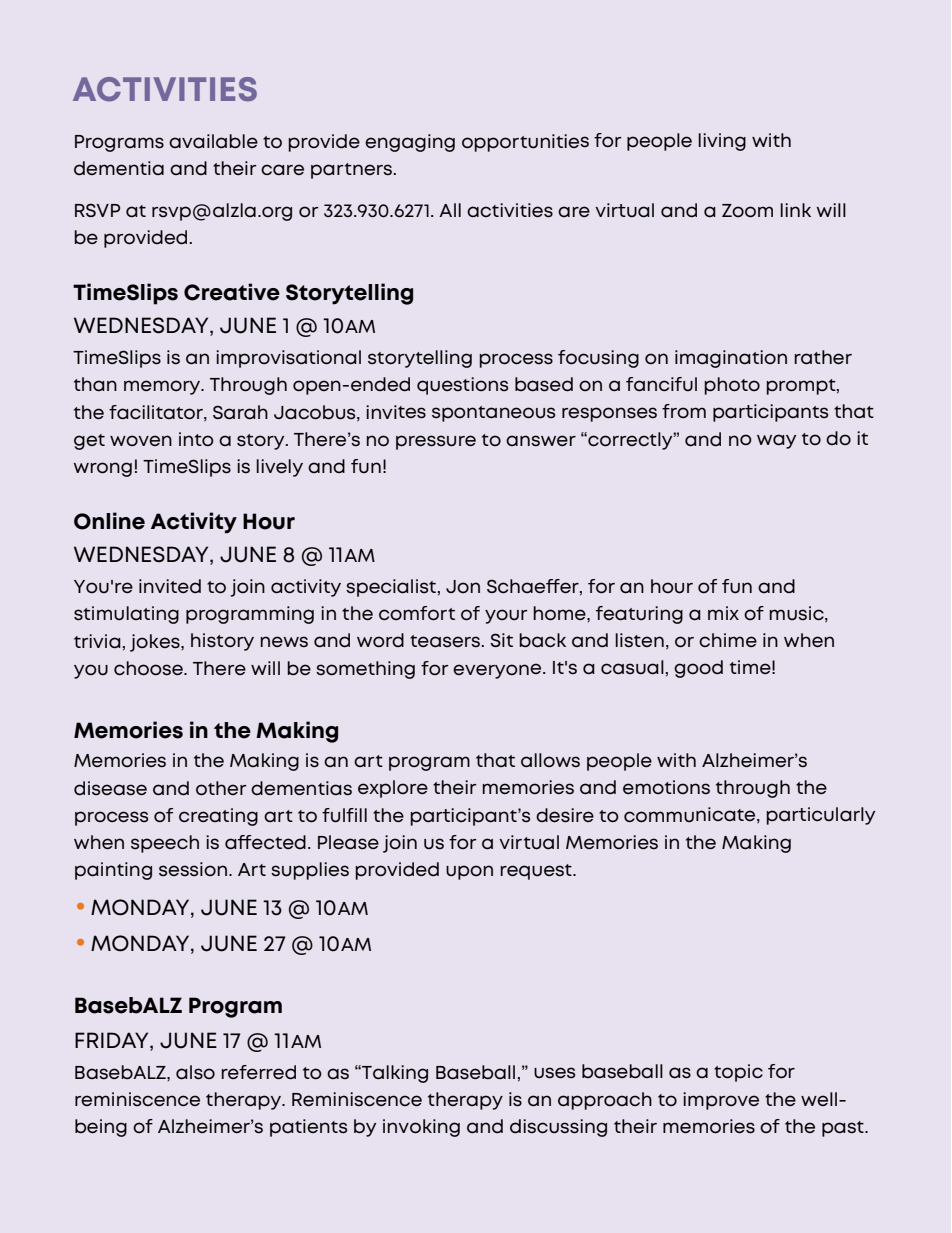 The height and width of the image is (1233, 952). What do you see at coordinates (722, 142) in the image?
I see `living` at bounding box center [722, 142].
